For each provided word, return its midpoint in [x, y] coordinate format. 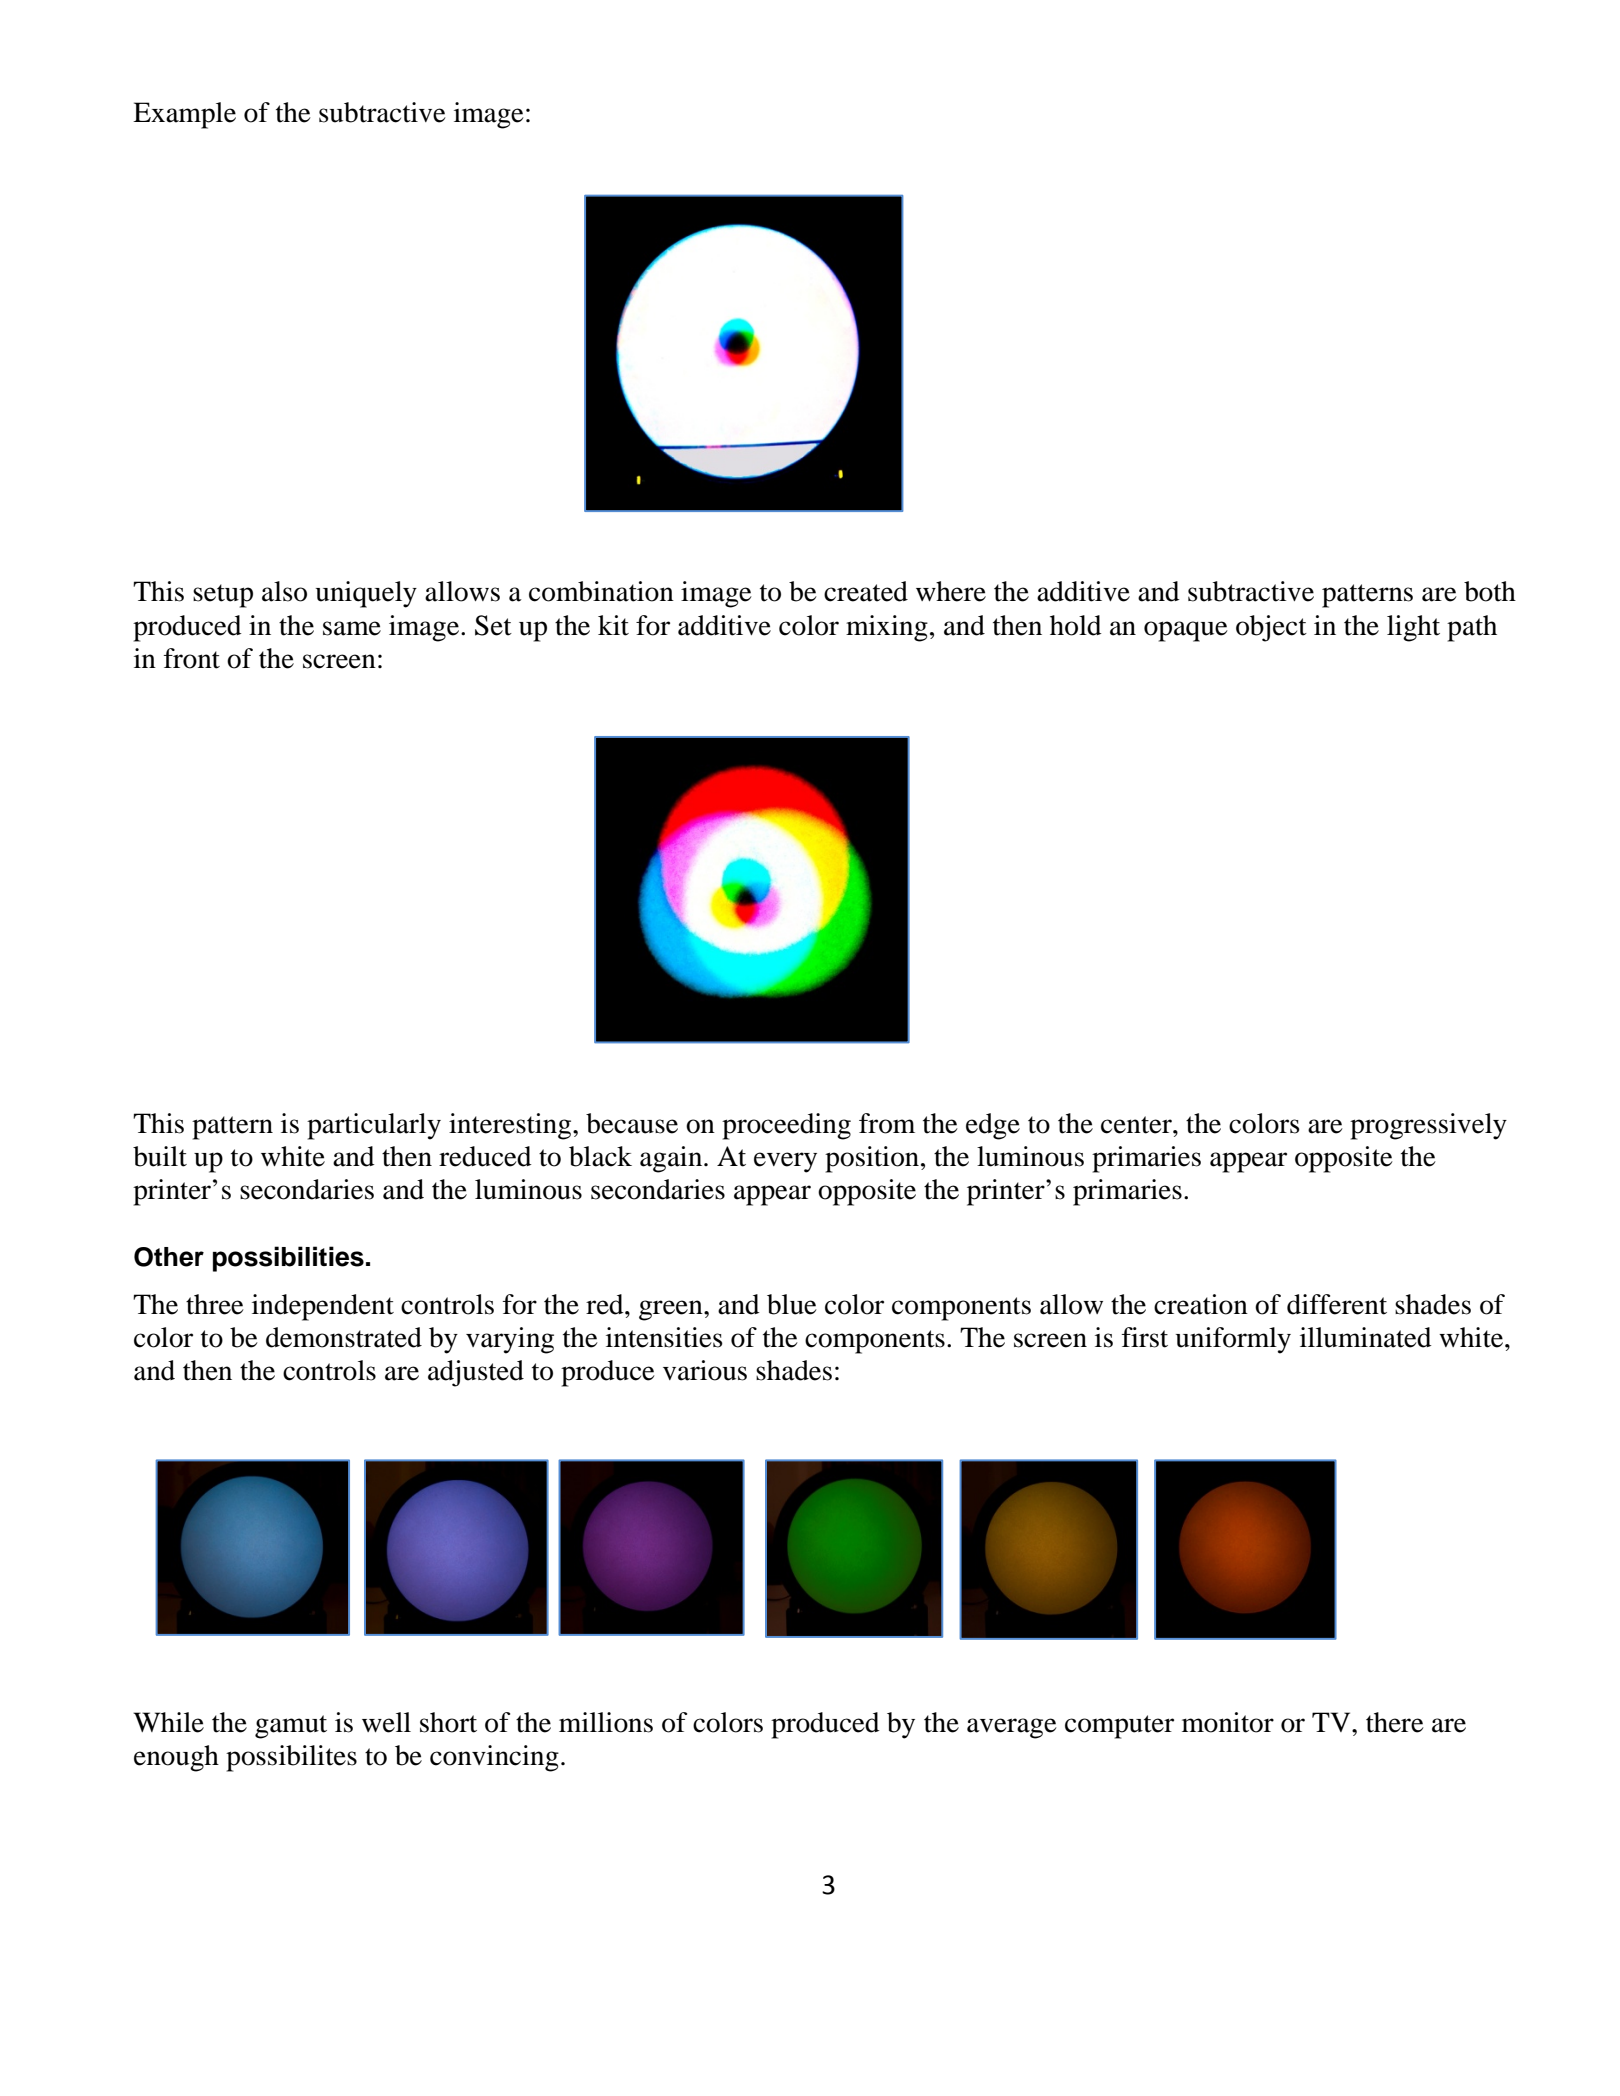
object [1271, 628]
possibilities [288, 1259]
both [1490, 591]
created [866, 591]
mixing [887, 628]
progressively [1428, 1126]
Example [184, 115]
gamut [291, 1727]
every [785, 1162]
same [352, 628]
